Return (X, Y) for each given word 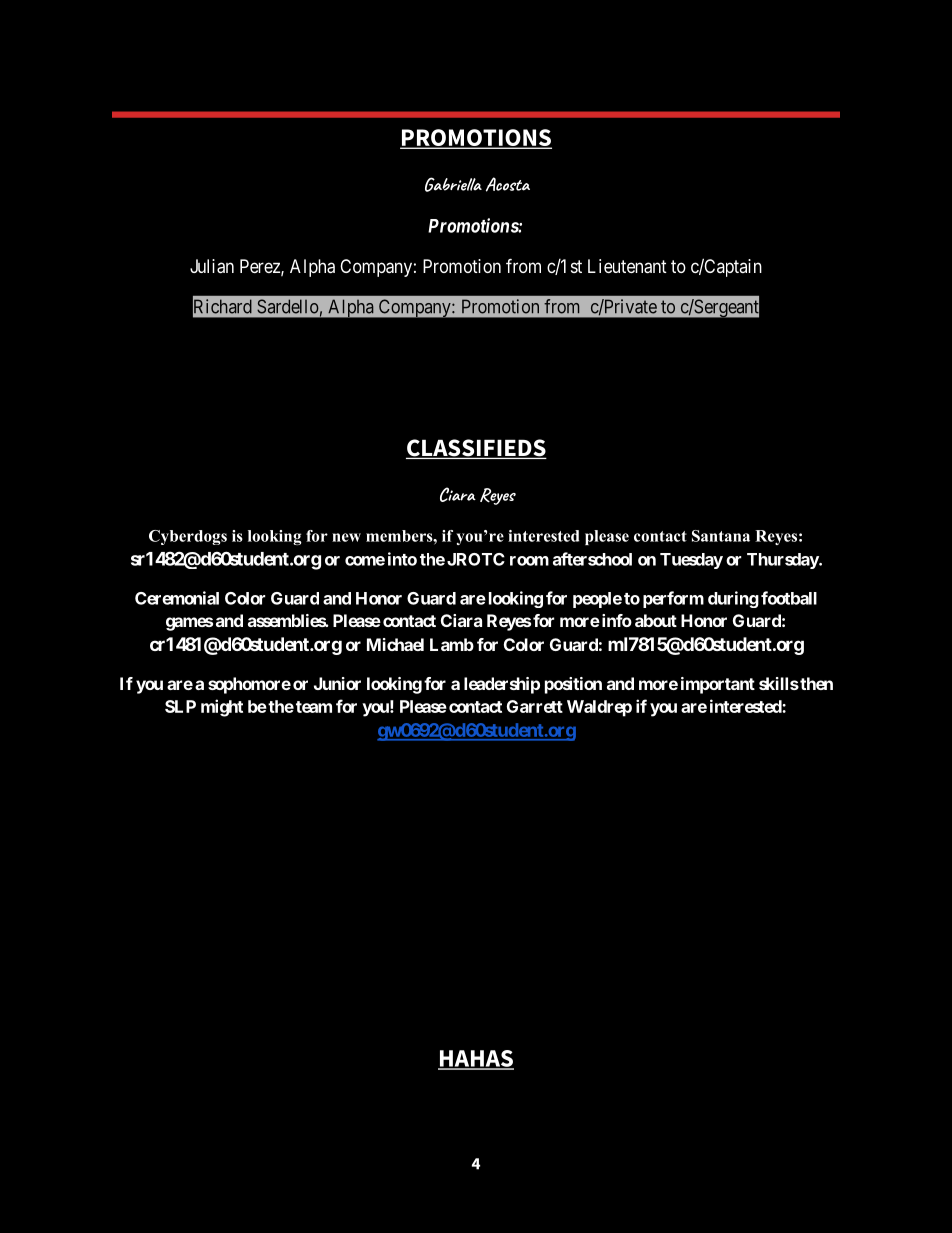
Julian (212, 266)
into (402, 559)
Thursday (783, 561)
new (346, 537)
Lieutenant (627, 266)
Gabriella (453, 184)
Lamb (452, 644)
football (789, 598)
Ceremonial (177, 598)
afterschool (592, 559)
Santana (721, 536)
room (529, 561)
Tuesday (691, 561)
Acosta (508, 184)
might (222, 708)
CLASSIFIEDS (476, 449)
